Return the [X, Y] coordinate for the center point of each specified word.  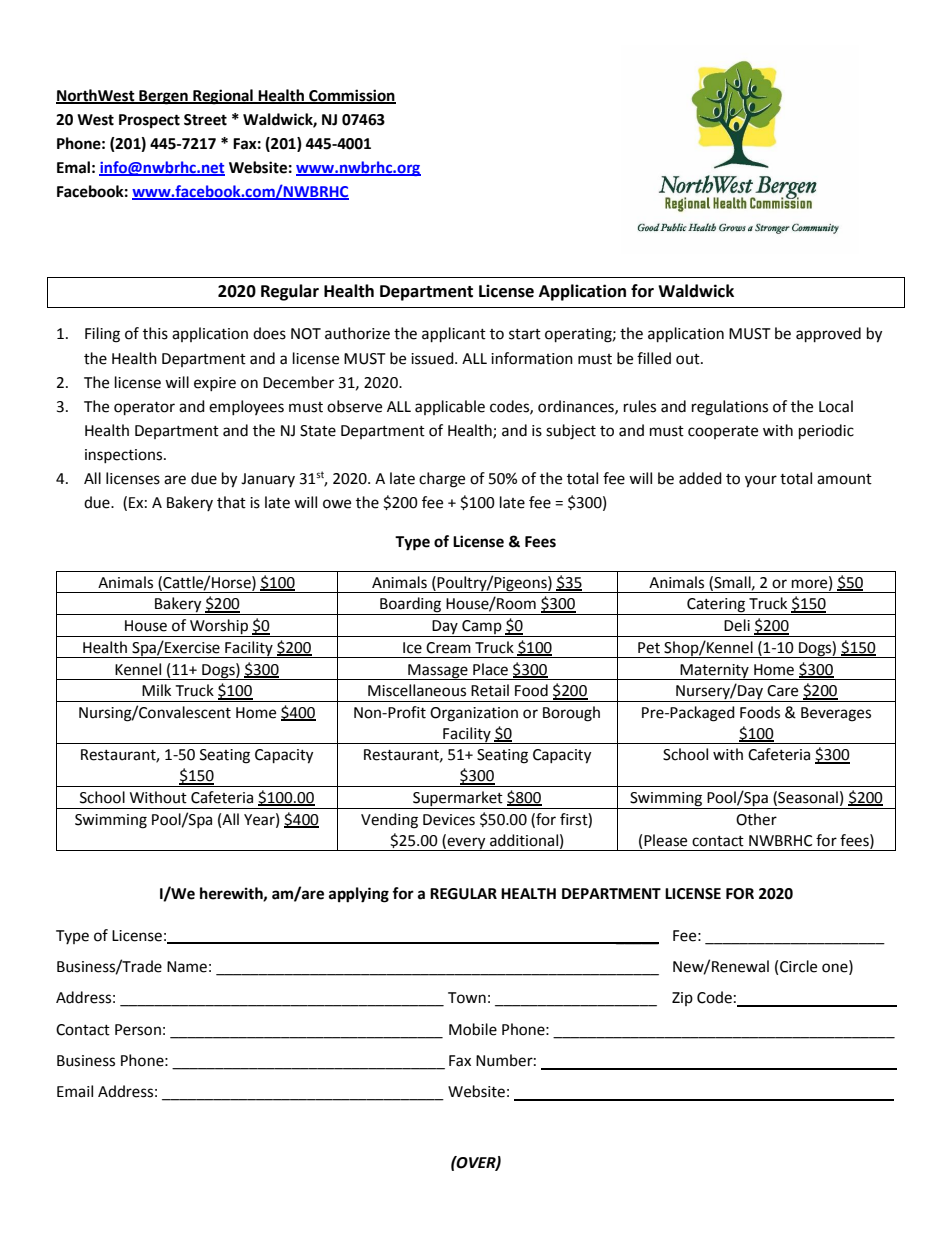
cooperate [723, 432]
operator [144, 409]
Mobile [473, 1029]
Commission [351, 96]
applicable [450, 407]
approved [828, 335]
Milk [156, 690]
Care [782, 691]
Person [138, 1030]
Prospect [149, 121]
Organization [474, 714]
